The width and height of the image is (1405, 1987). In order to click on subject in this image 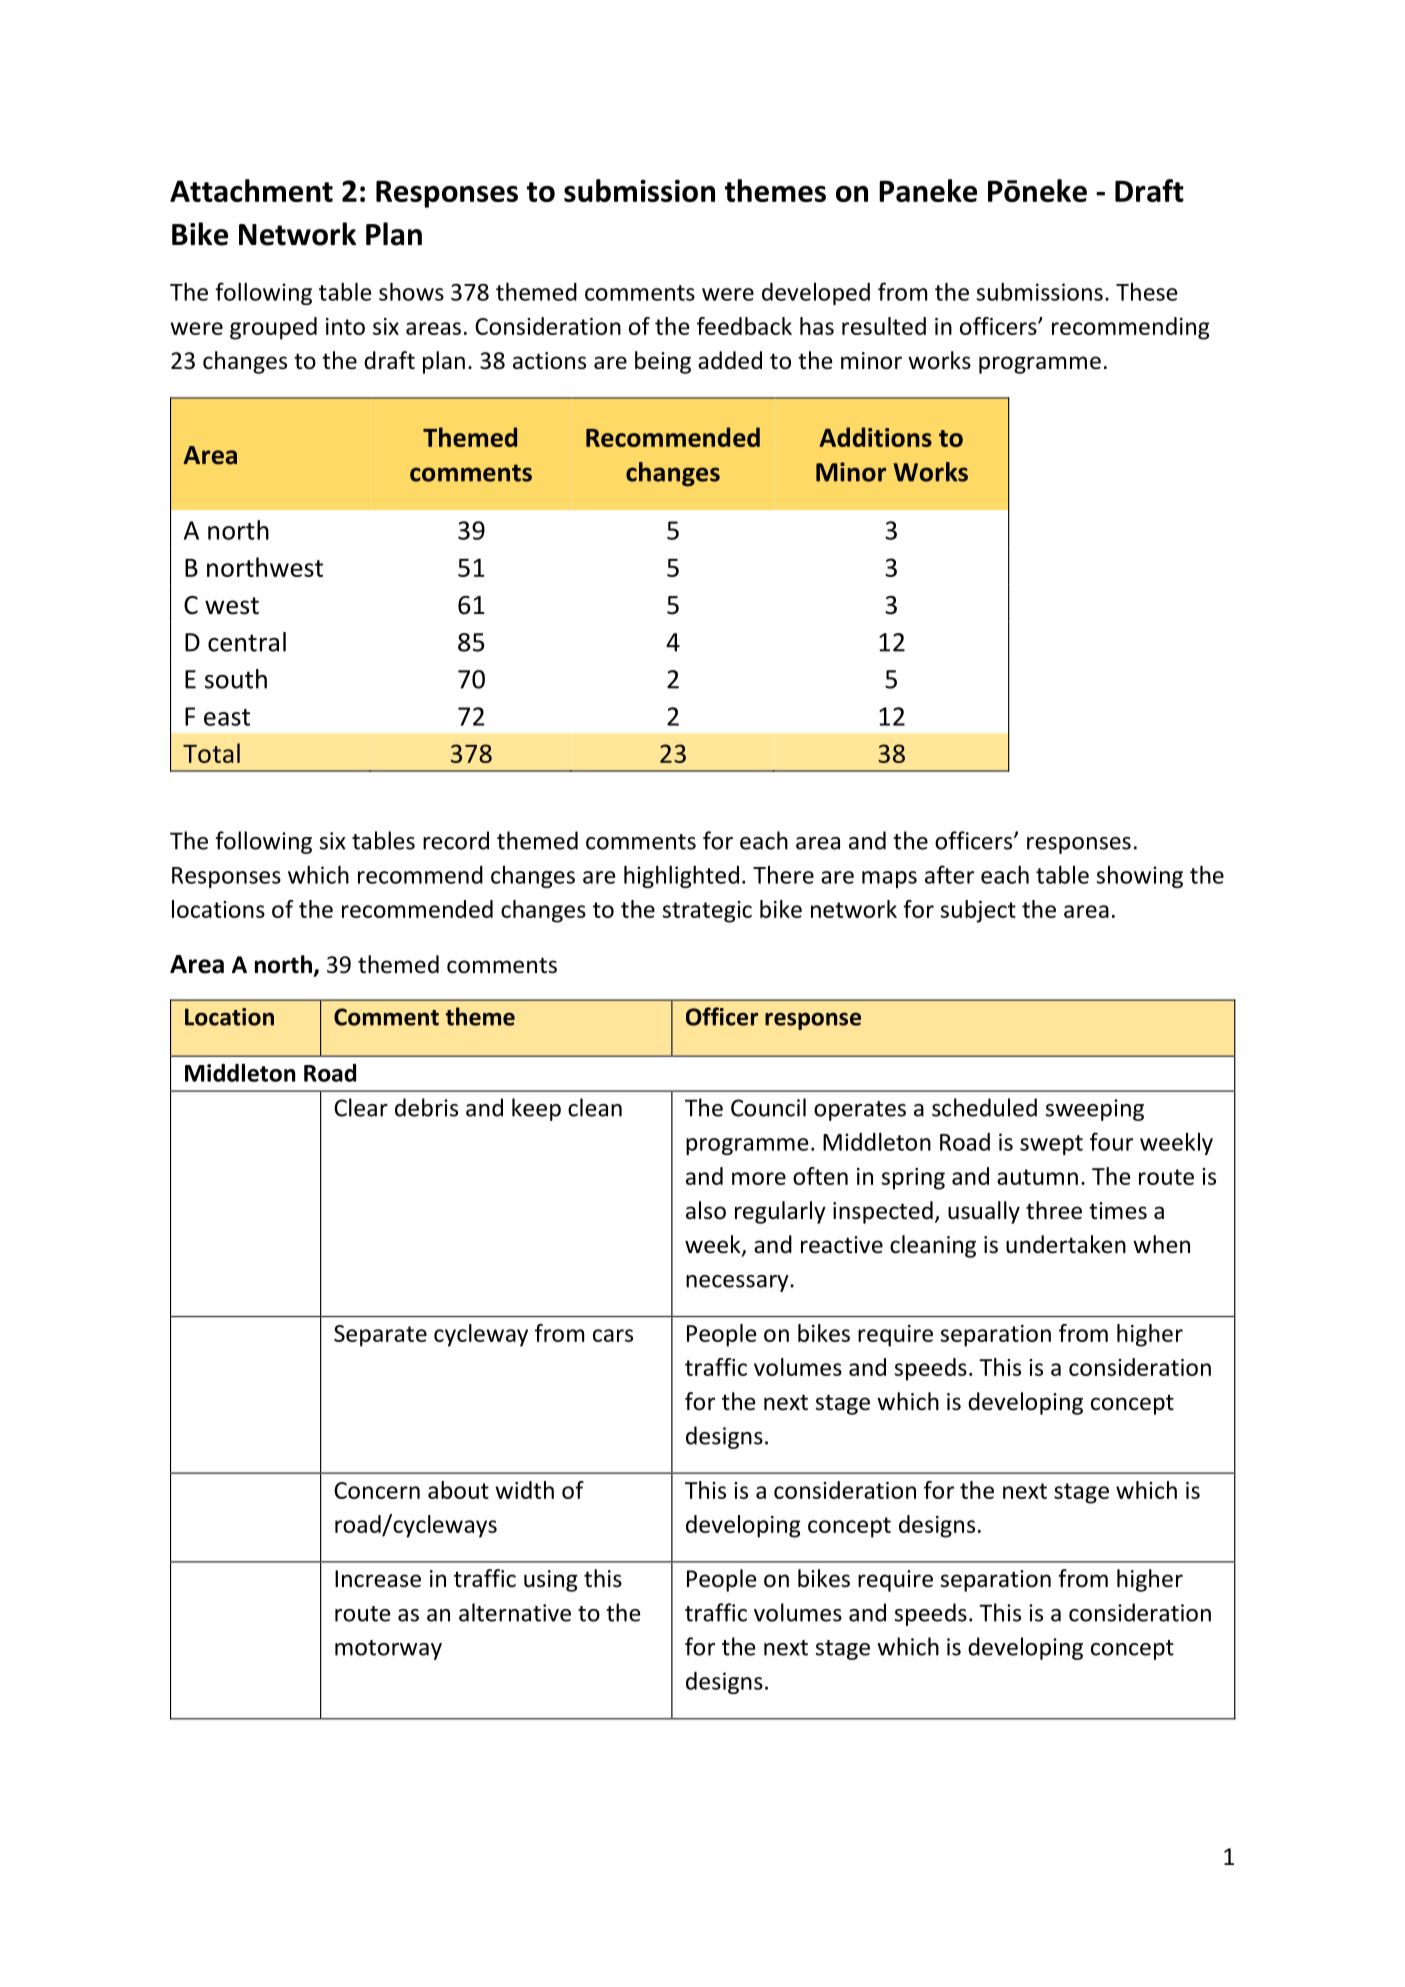, I will do `click(978, 911)`.
